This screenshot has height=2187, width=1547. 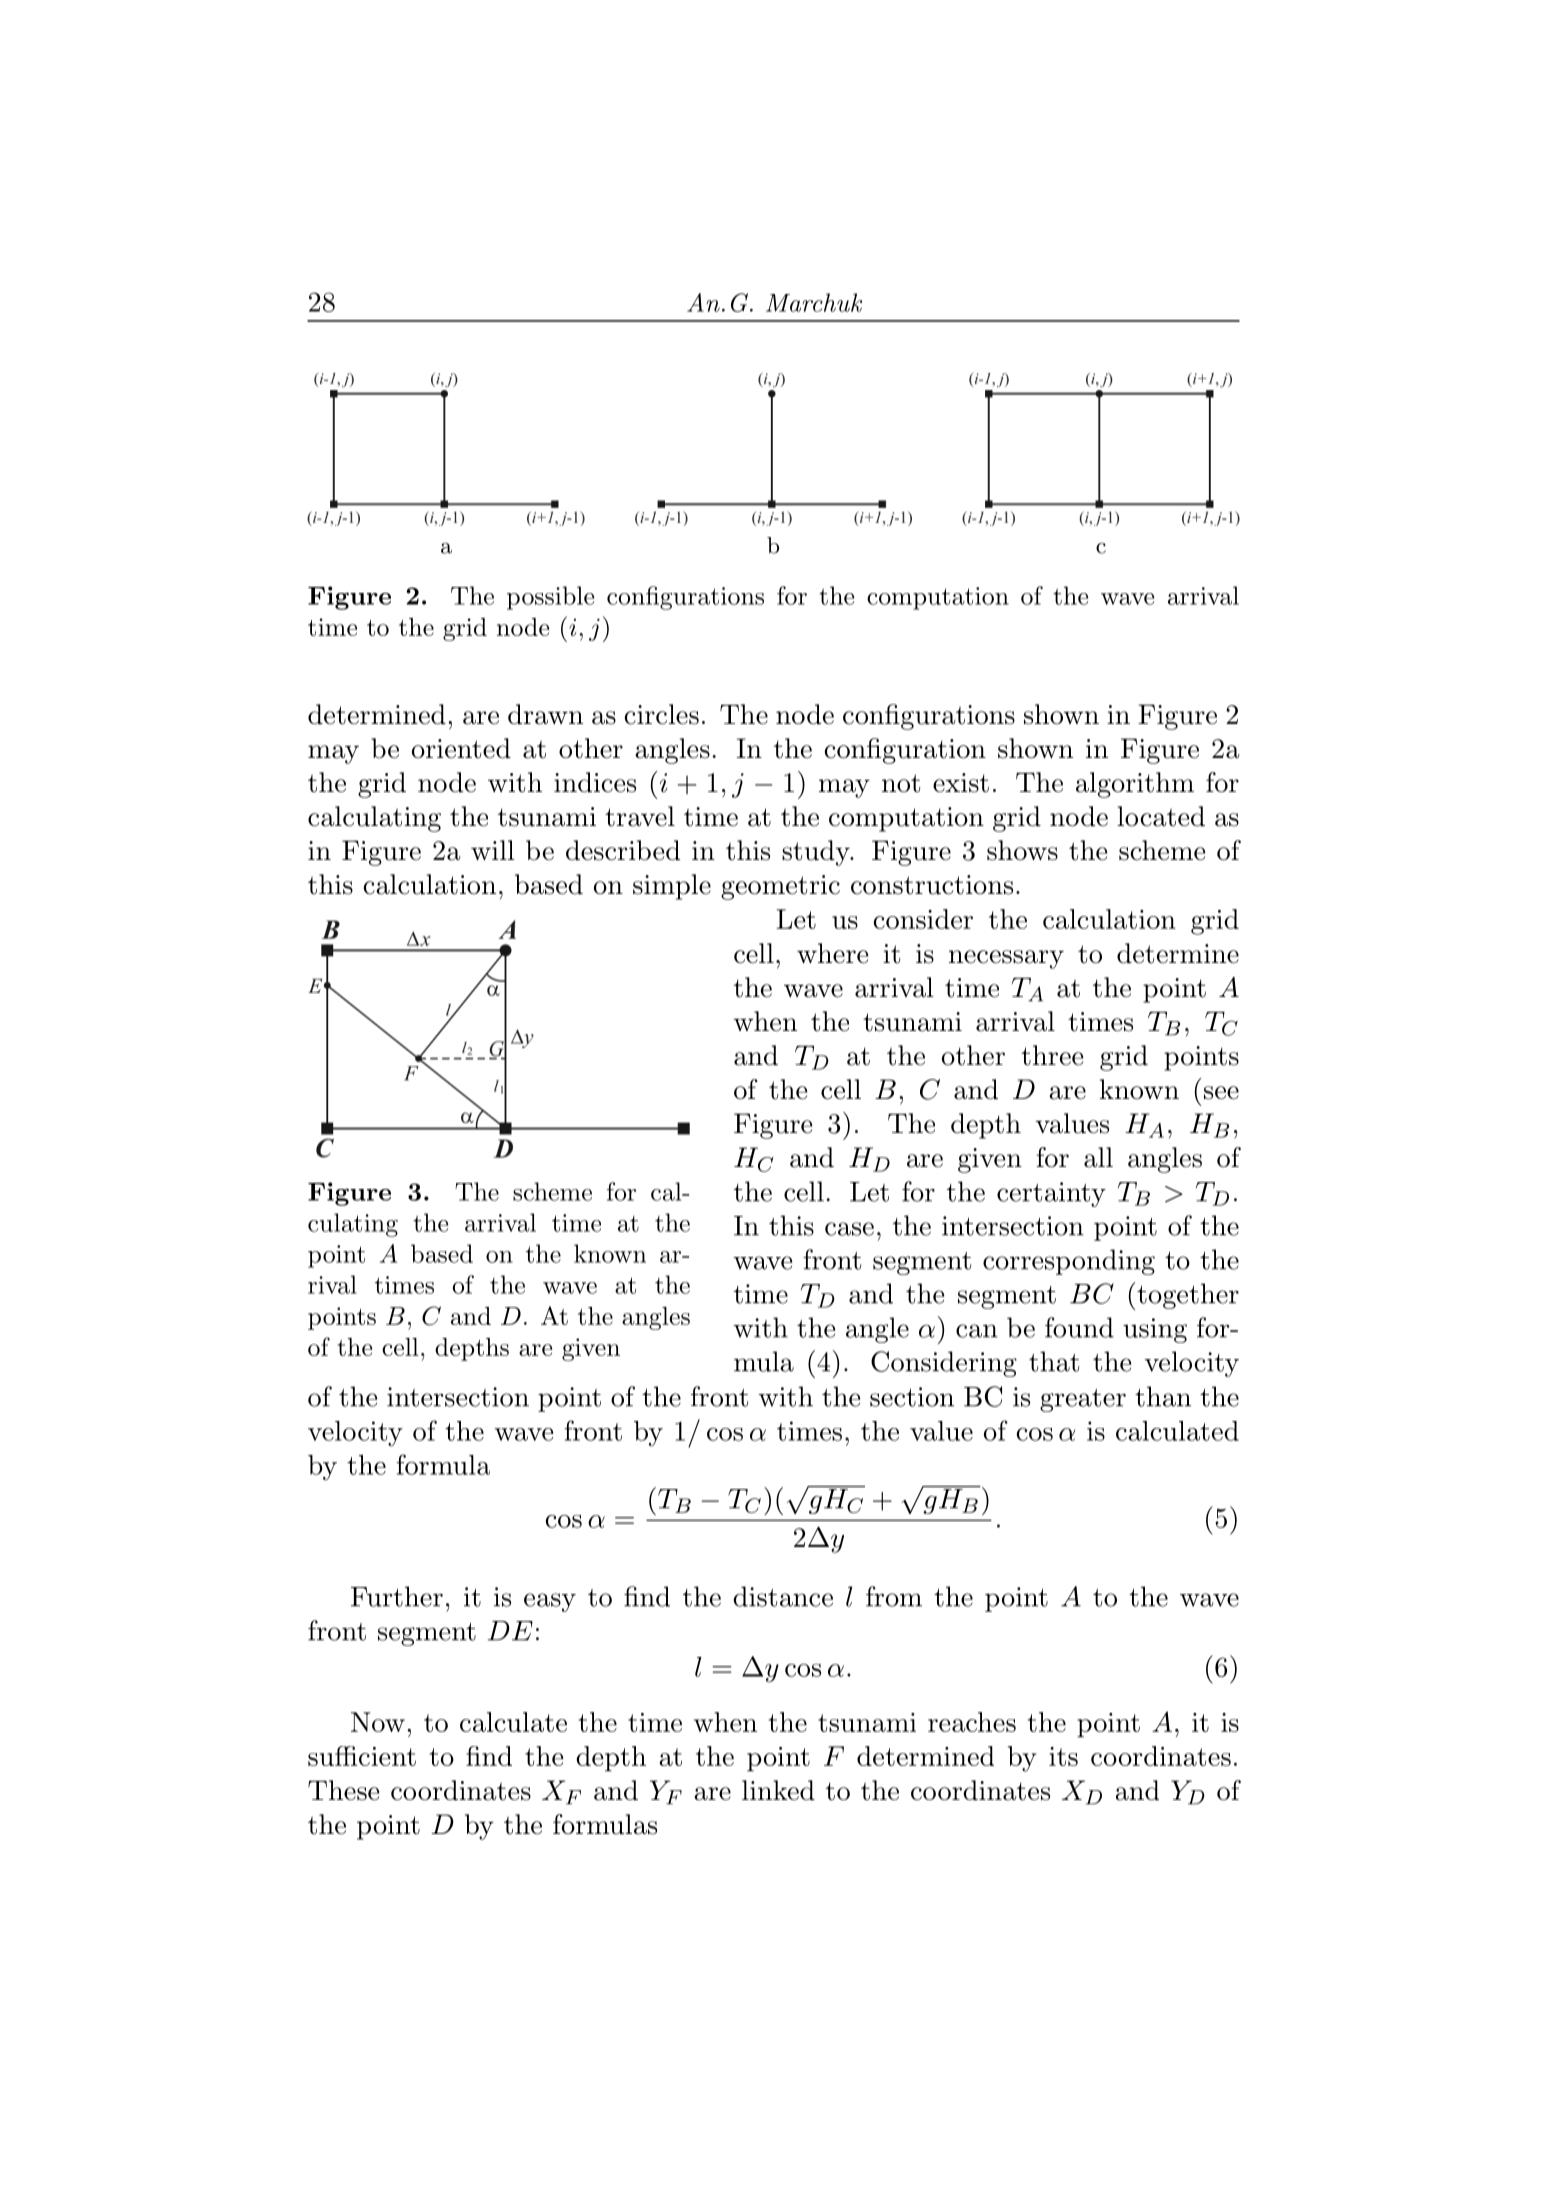 I want to click on Further, so click(x=397, y=1596).
